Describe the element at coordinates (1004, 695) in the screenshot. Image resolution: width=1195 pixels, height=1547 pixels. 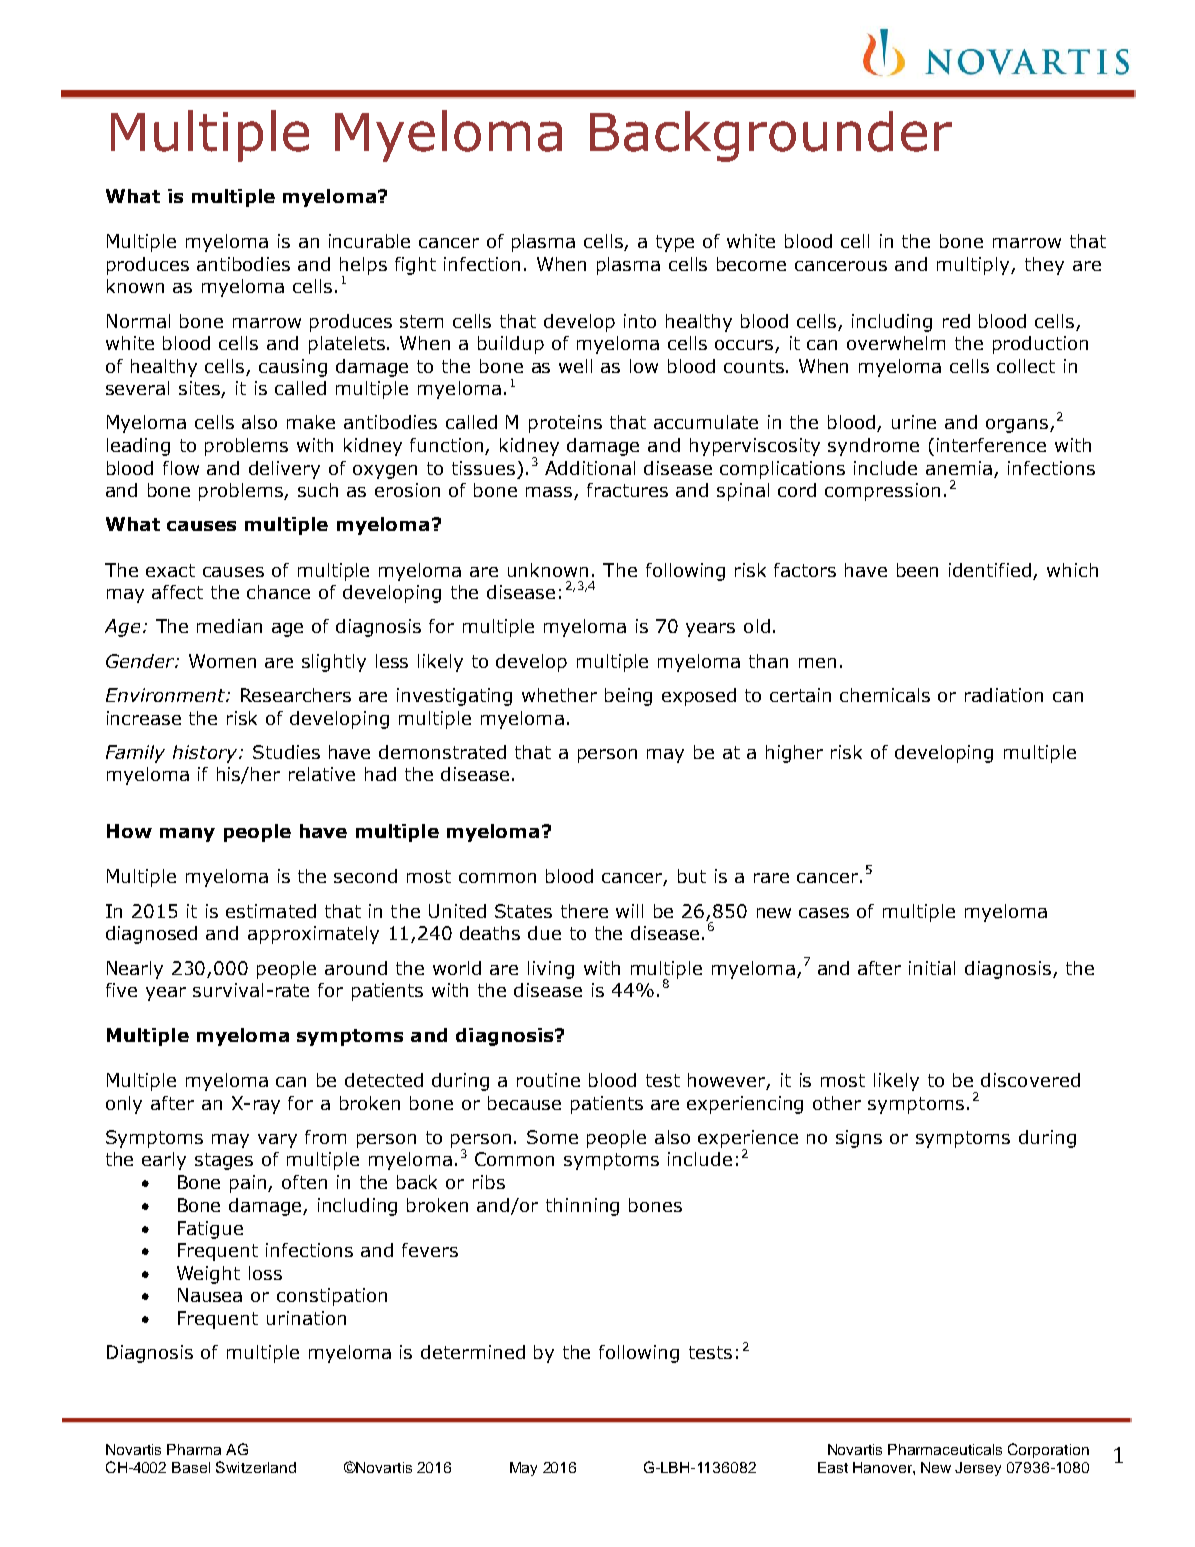
I see `radiation` at that location.
